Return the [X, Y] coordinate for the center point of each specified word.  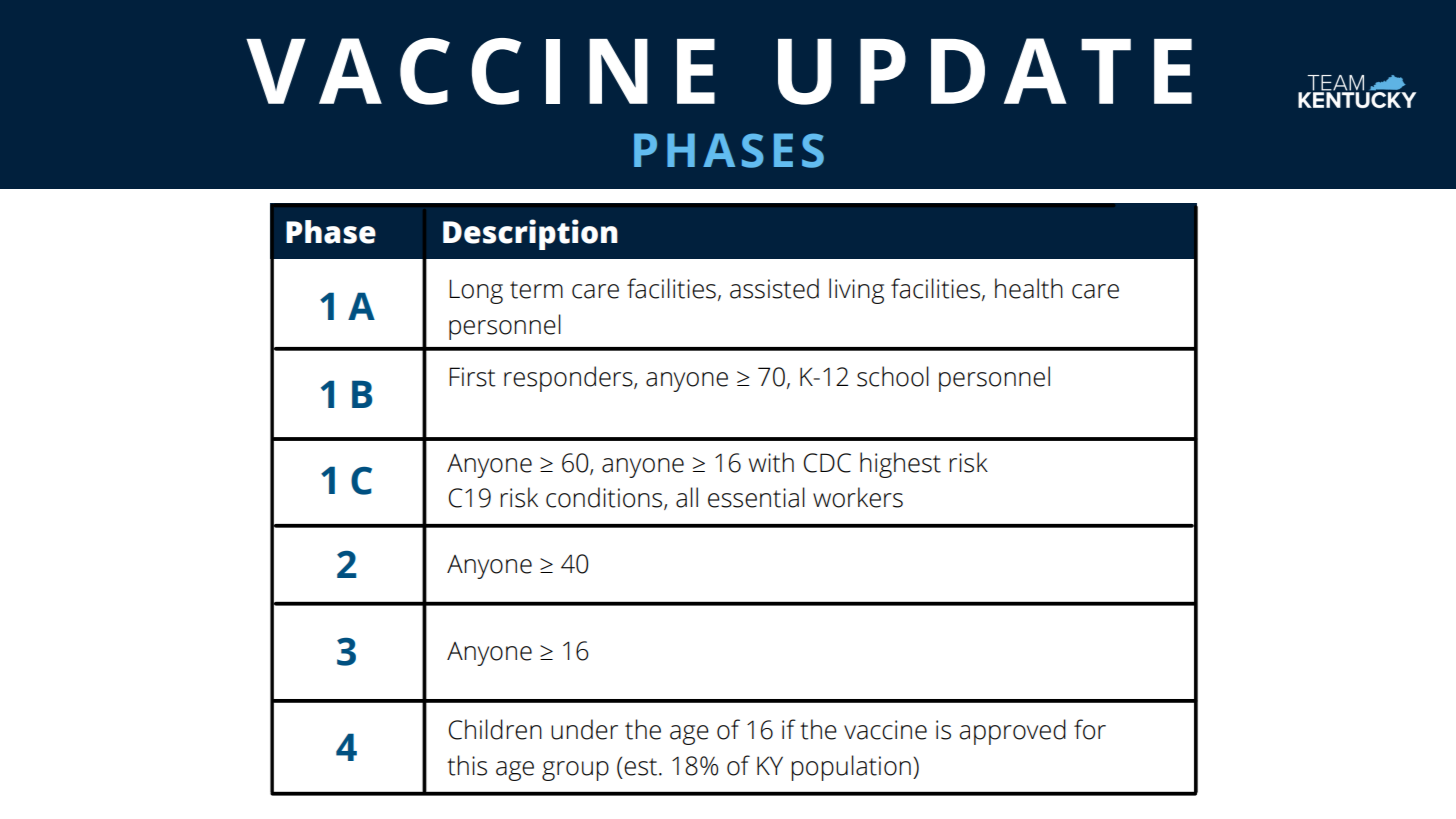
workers [858, 497]
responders [569, 379]
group [575, 771]
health [1029, 288]
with [771, 462]
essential [756, 497]
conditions [605, 498]
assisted [774, 288]
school [893, 376]
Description [530, 234]
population [851, 768]
